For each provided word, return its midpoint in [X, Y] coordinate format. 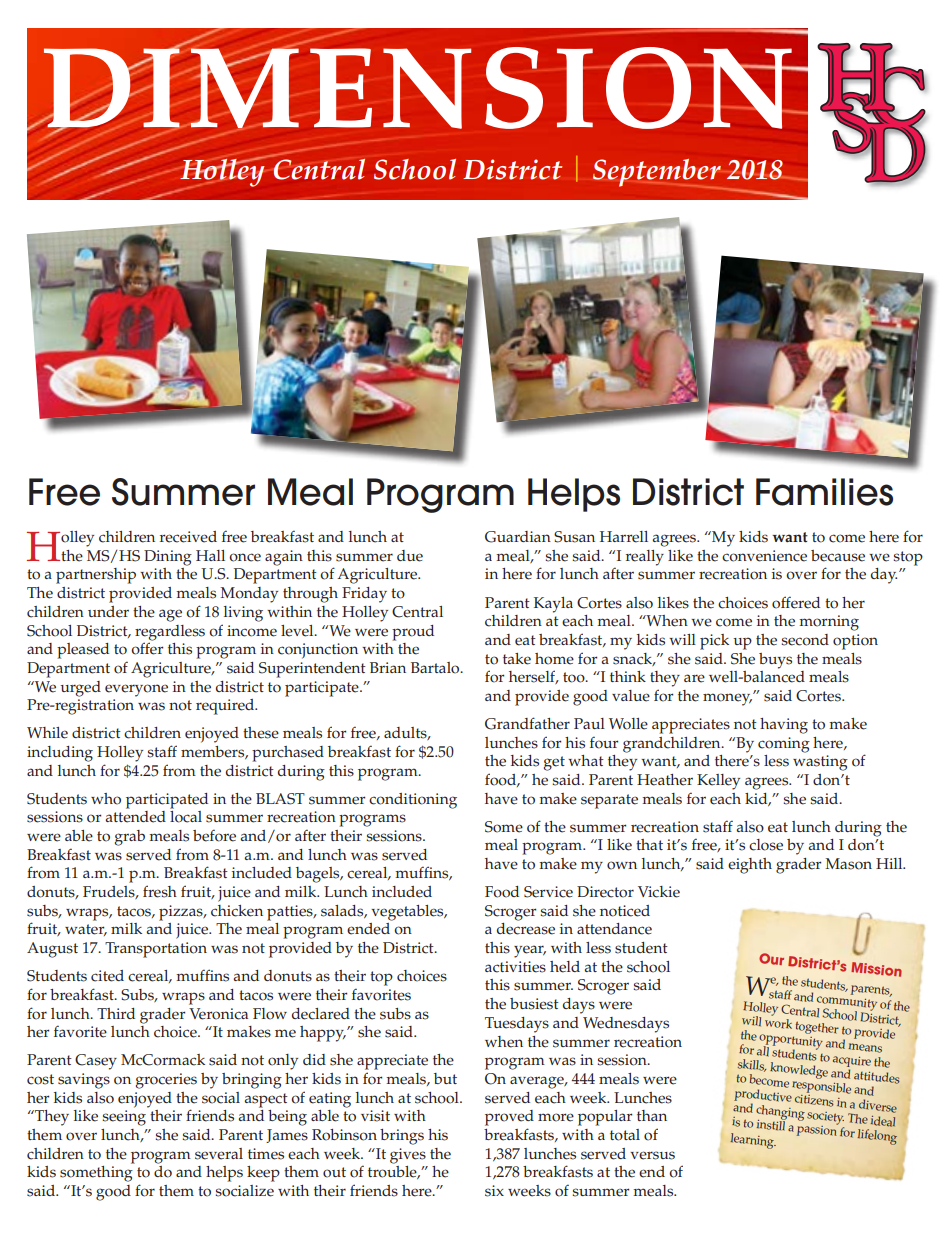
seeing [124, 1118]
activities [515, 967]
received [188, 537]
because [838, 556]
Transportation [156, 950]
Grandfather [527, 723]
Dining [168, 558]
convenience [764, 556]
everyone [136, 690]
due [410, 556]
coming [784, 745]
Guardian [518, 537]
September [658, 174]
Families [824, 492]
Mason [848, 864]
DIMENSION [417, 87]
